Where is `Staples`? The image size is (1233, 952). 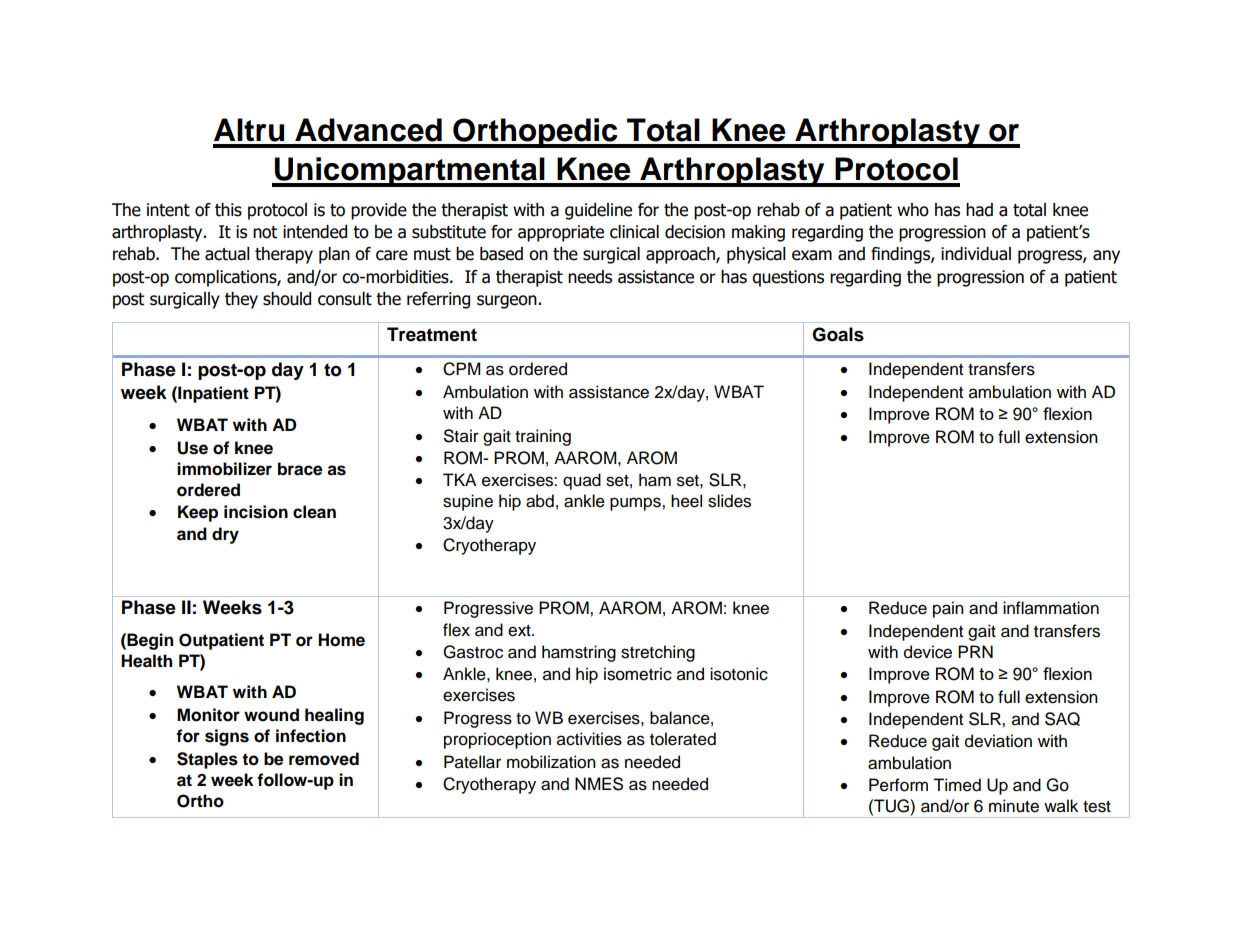
Staples is located at coordinates (207, 760).
